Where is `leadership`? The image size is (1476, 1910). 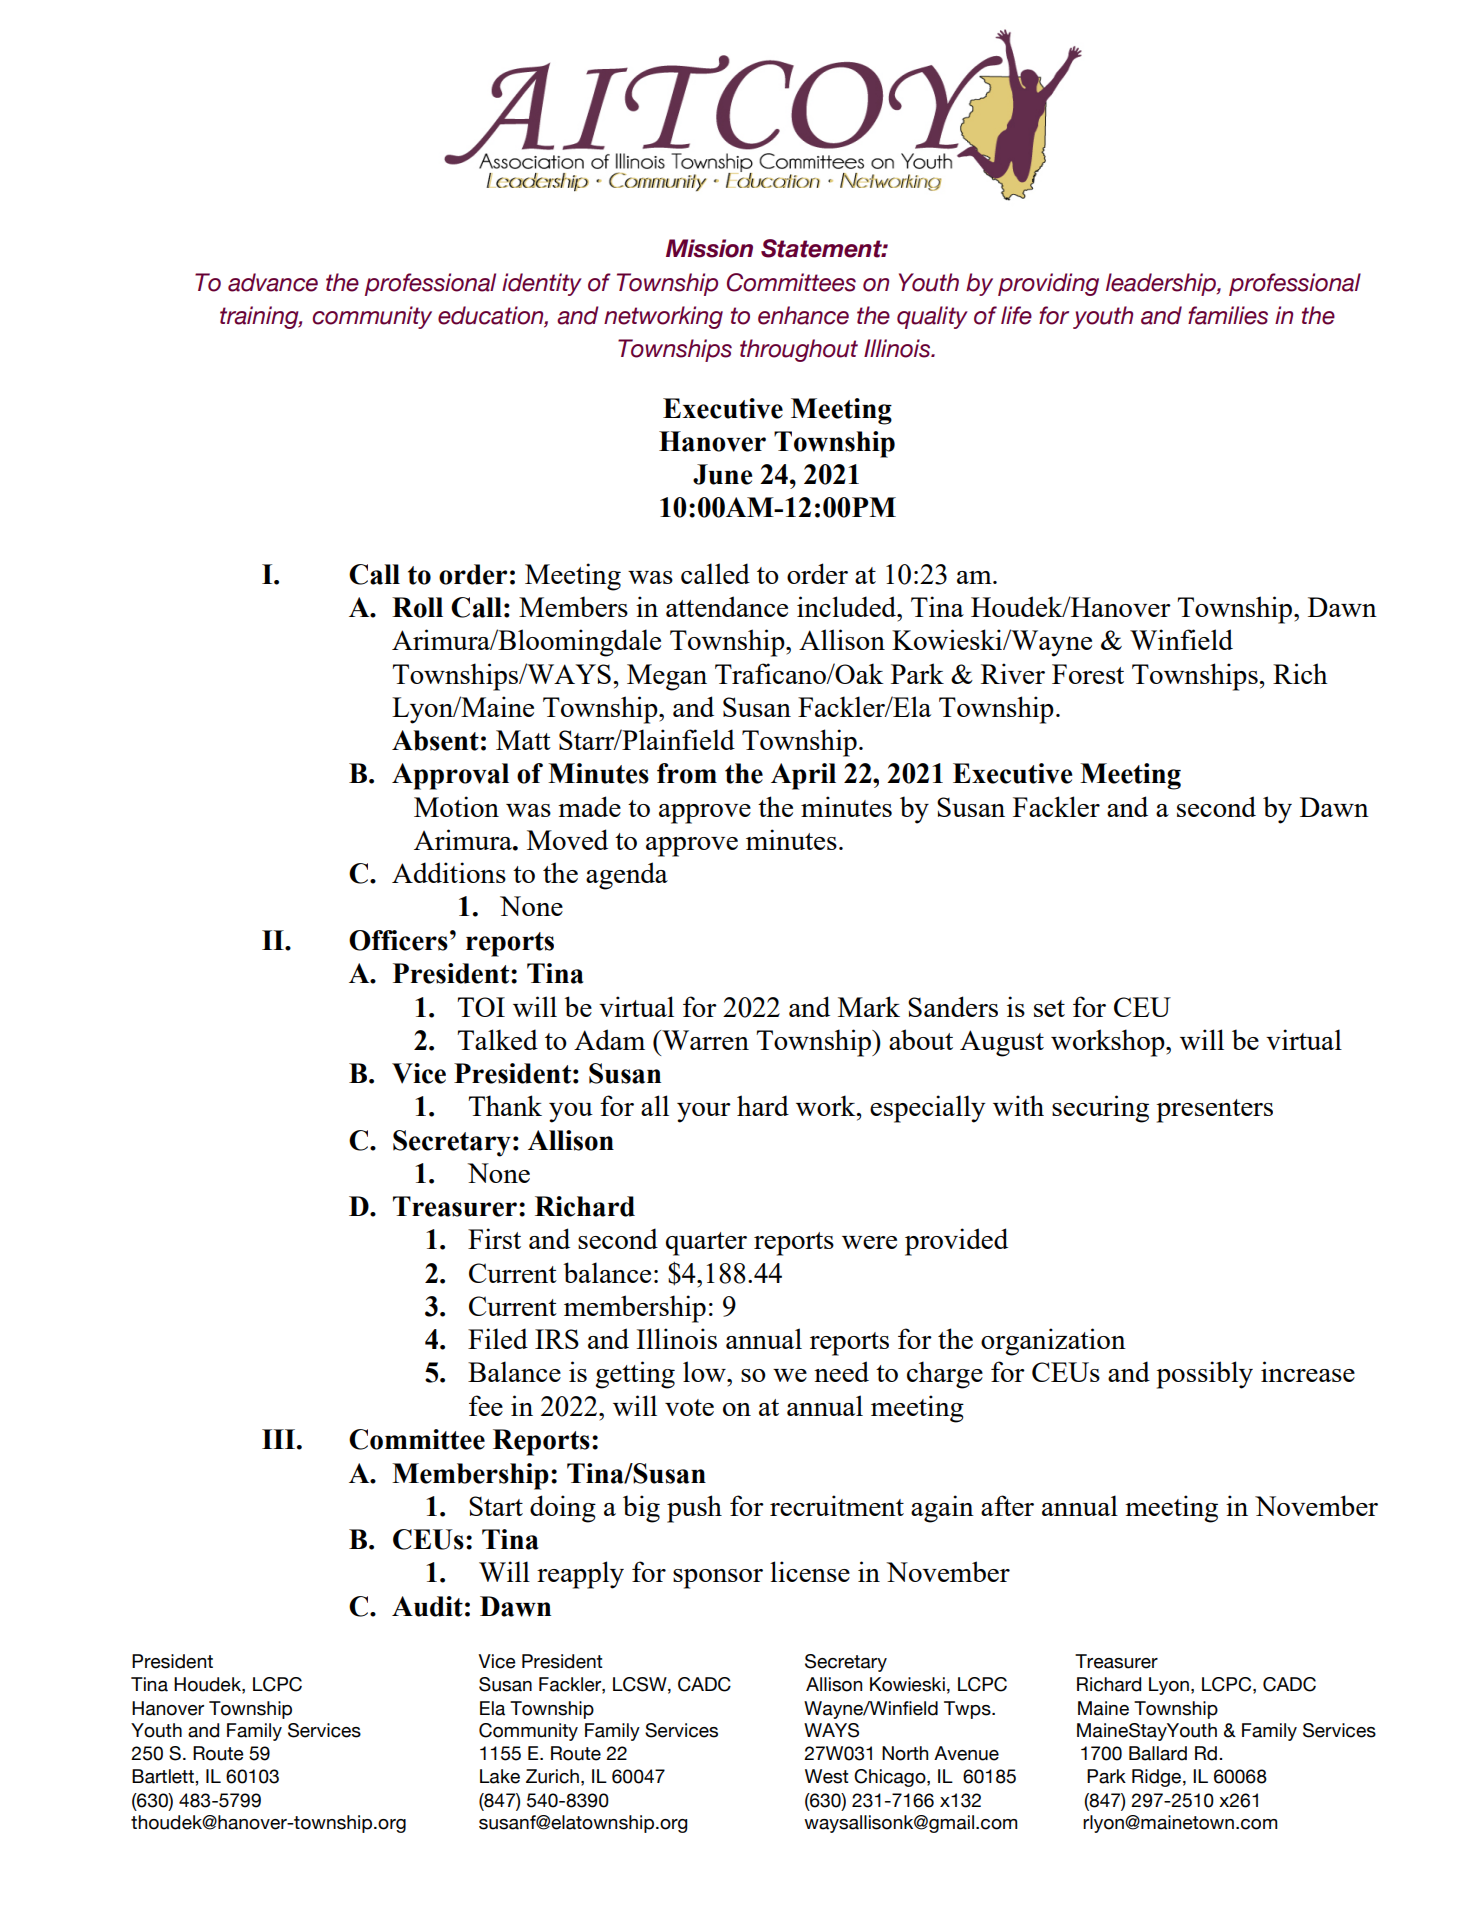 leadership is located at coordinates (1162, 284).
